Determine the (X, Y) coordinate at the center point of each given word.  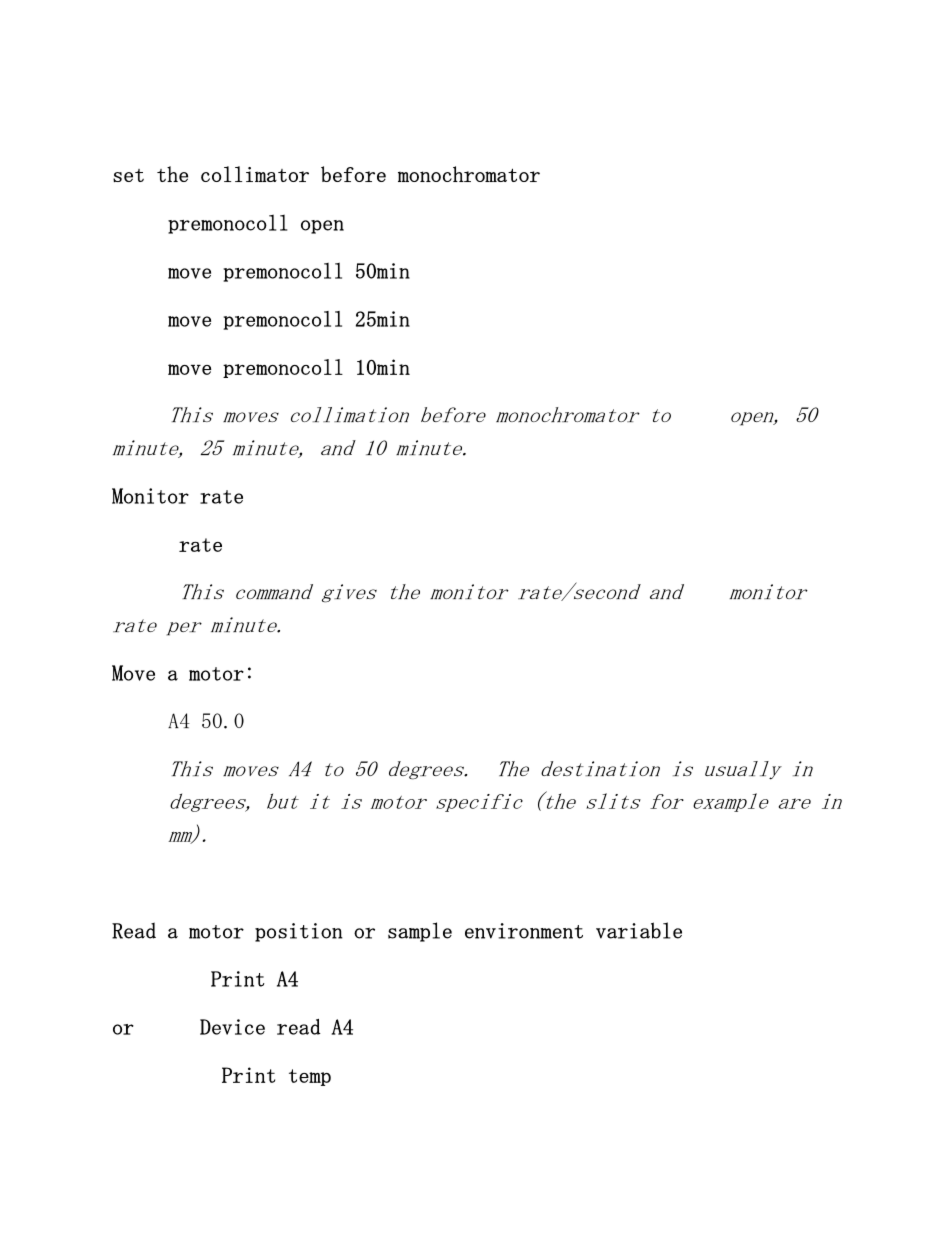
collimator (255, 174)
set (128, 175)
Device (232, 1027)
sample (420, 932)
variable (639, 930)
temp (310, 1077)
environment (524, 931)
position (299, 932)
